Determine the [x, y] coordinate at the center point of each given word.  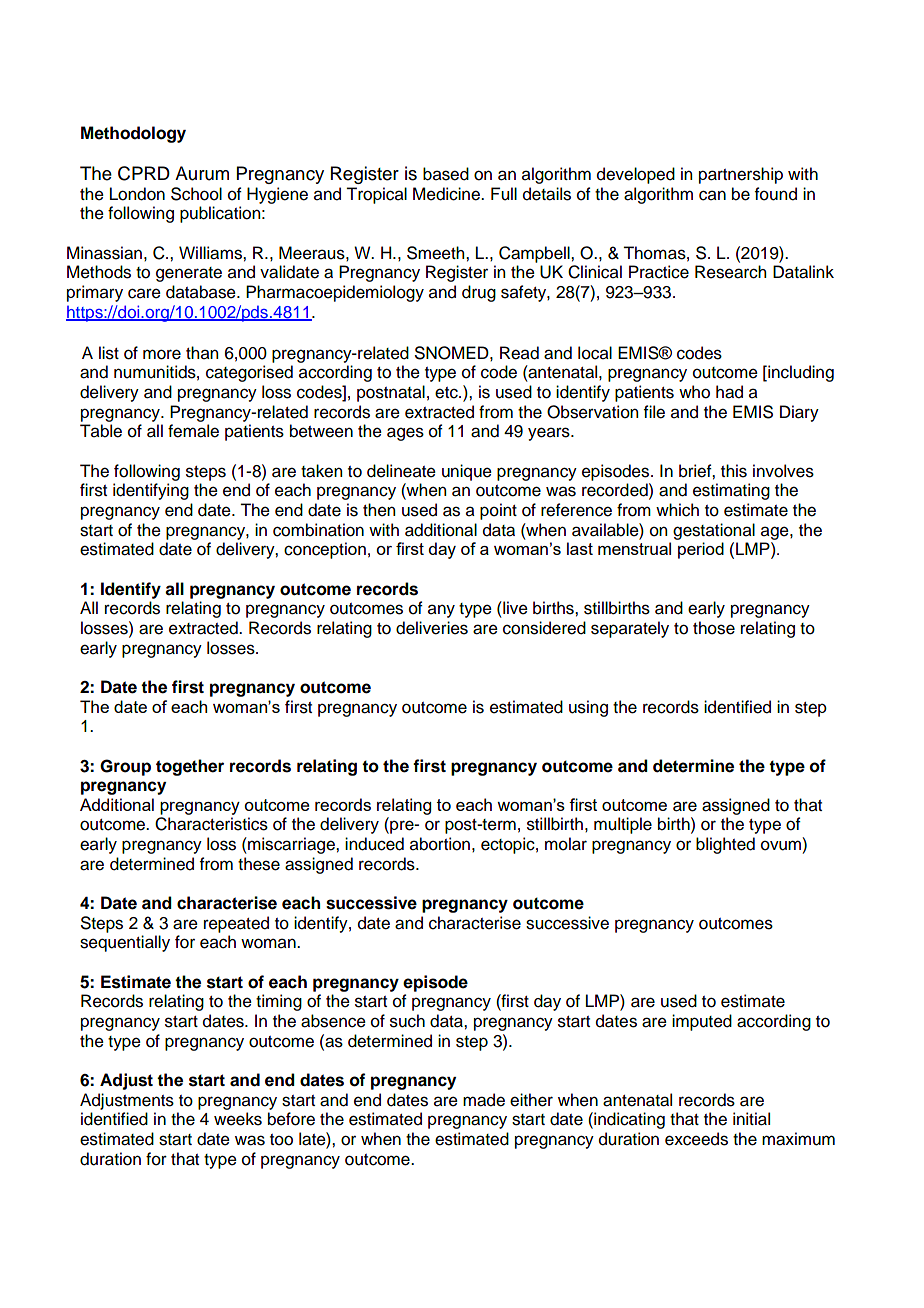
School [196, 194]
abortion [440, 844]
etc [447, 393]
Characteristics [211, 824]
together [190, 767]
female [193, 431]
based [446, 174]
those [714, 628]
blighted [725, 845]
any [441, 611]
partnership [741, 175]
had [729, 392]
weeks [238, 1119]
